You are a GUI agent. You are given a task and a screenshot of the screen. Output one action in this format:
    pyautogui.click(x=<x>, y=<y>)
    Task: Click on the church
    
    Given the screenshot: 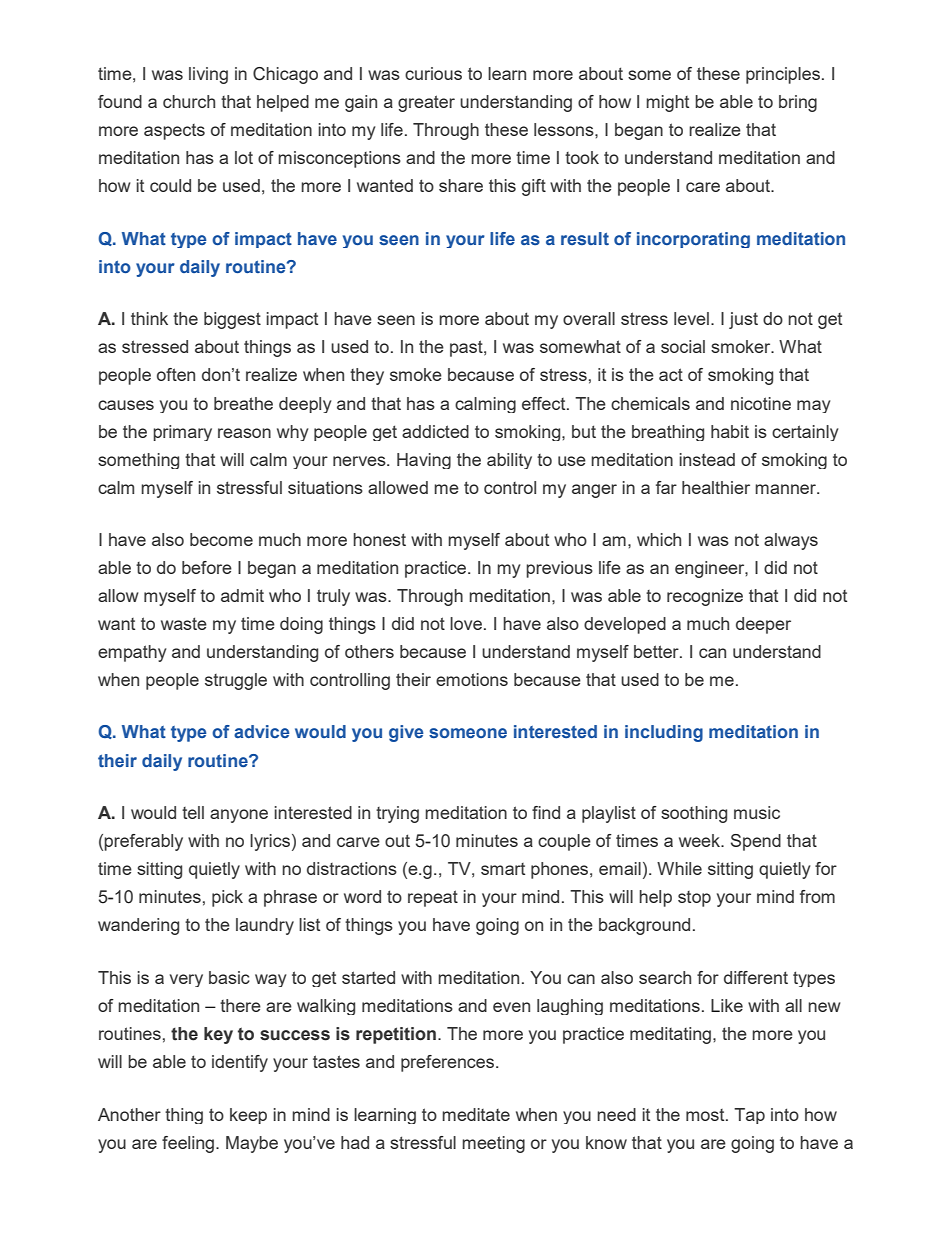 What is the action you would take?
    pyautogui.click(x=189, y=101)
